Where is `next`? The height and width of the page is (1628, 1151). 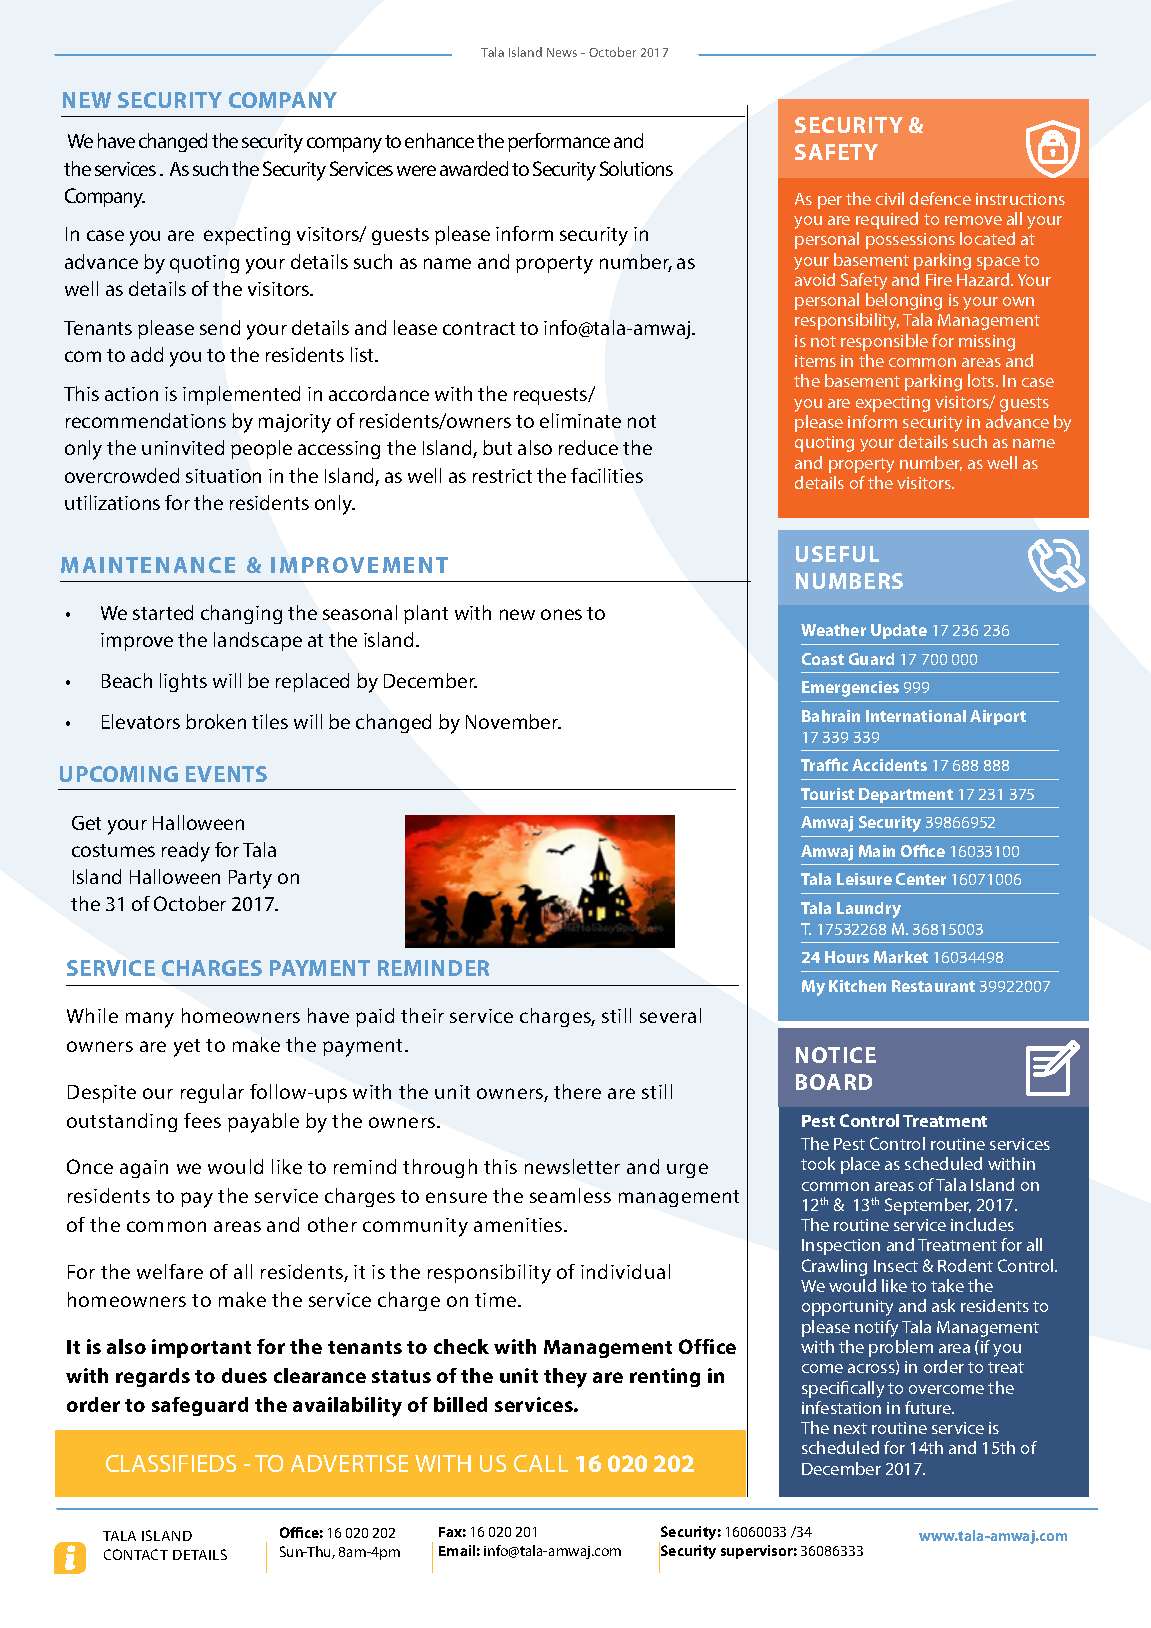 next is located at coordinates (850, 1428).
